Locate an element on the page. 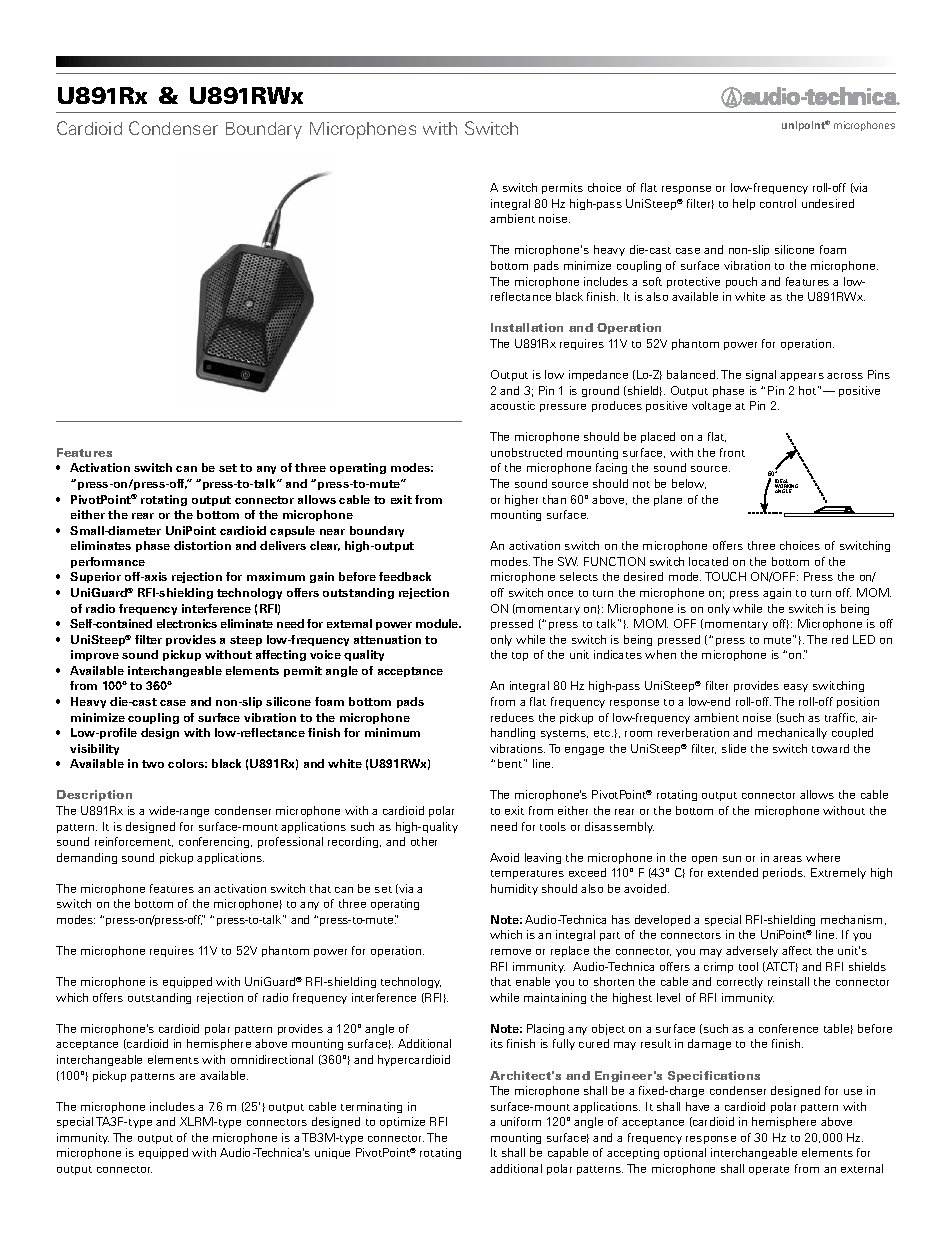  easy is located at coordinates (796, 688).
